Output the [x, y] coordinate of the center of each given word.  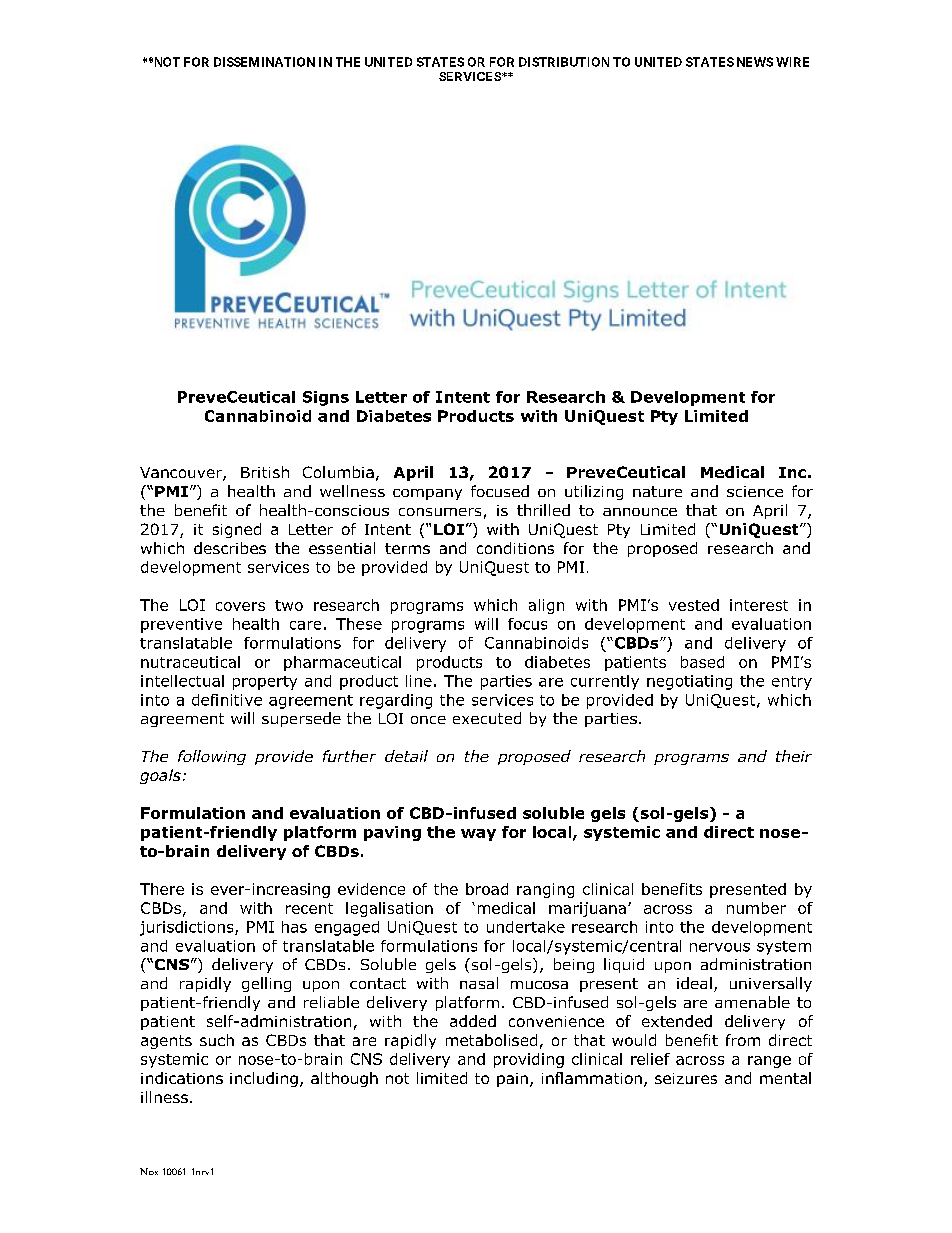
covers [240, 606]
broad [487, 889]
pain [512, 1080]
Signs [326, 398]
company [427, 494]
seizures [686, 1078]
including [264, 1079]
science [755, 491]
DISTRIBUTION [564, 62]
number [756, 908]
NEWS [755, 62]
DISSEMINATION [264, 62]
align [546, 606]
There [162, 889]
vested [694, 605]
